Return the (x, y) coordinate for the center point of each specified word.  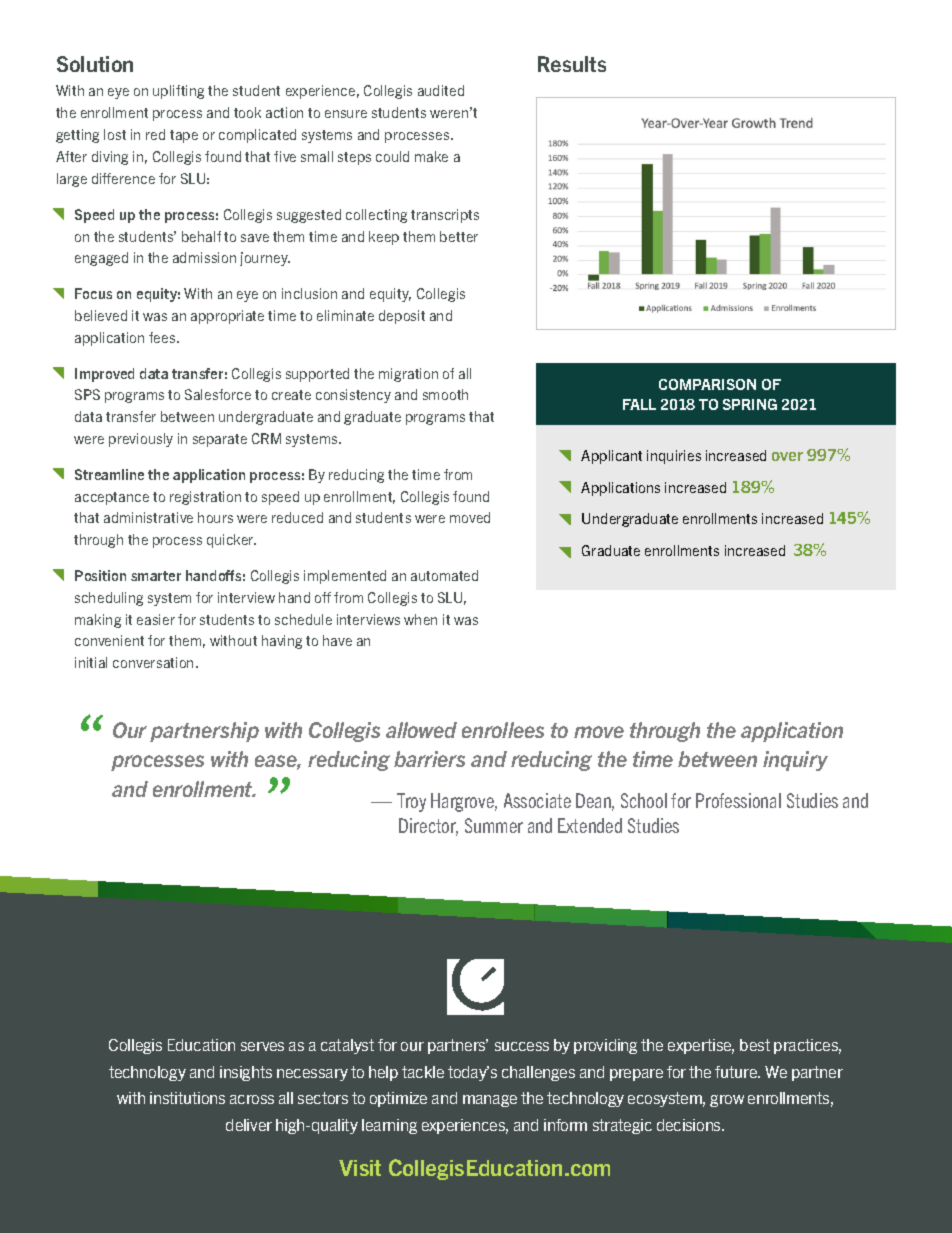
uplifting (178, 92)
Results (572, 64)
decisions (690, 1125)
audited (441, 90)
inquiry (795, 761)
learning (389, 1126)
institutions (187, 1098)
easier (156, 619)
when (420, 619)
